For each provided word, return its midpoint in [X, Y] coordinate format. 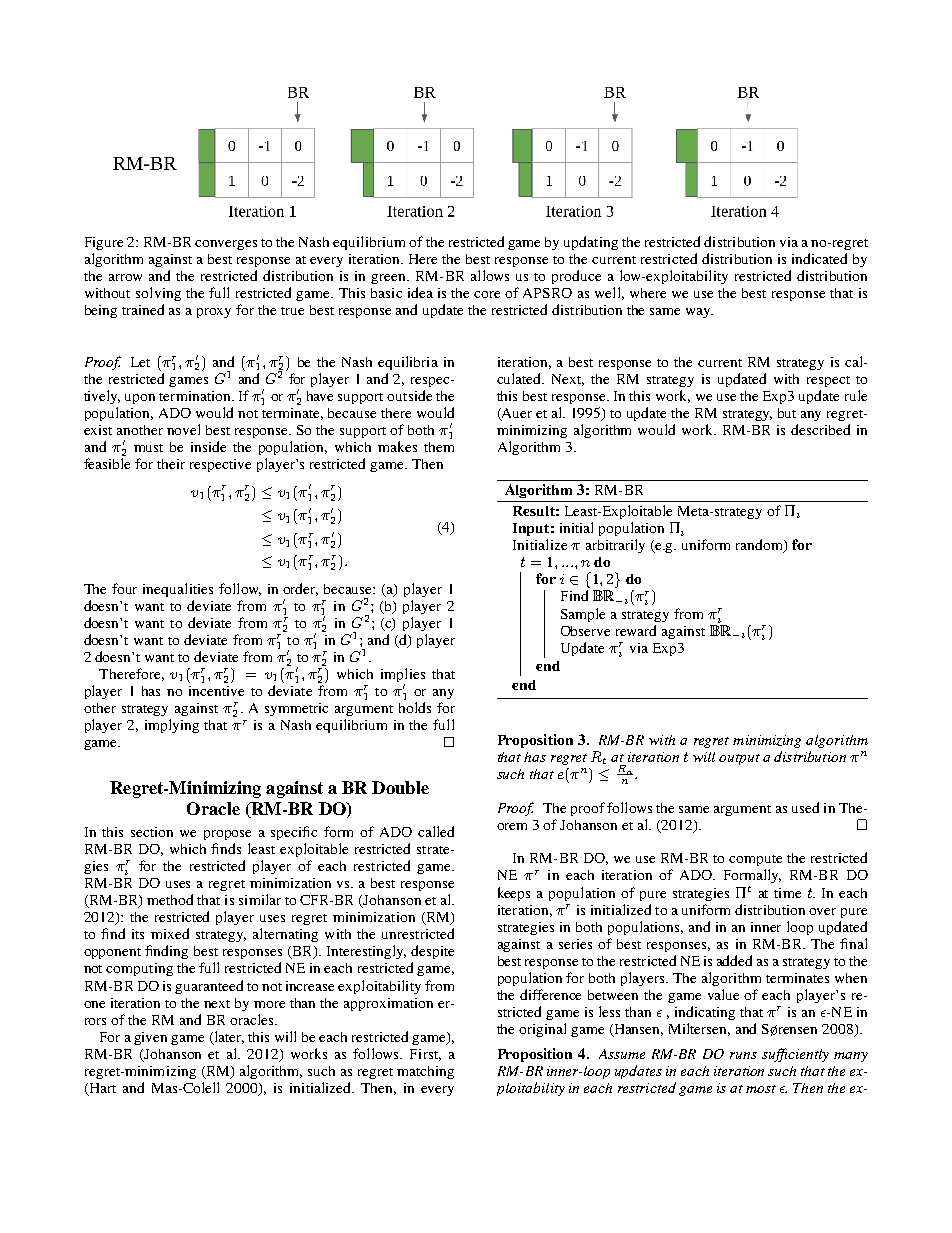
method [170, 899]
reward [636, 630]
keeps [514, 894]
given [150, 1038]
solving [158, 294]
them [439, 447]
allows [490, 275]
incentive [216, 691]
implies [403, 676]
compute [755, 860]
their [171, 464]
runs [743, 1055]
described [820, 429]
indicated [819, 258]
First [425, 1055]
